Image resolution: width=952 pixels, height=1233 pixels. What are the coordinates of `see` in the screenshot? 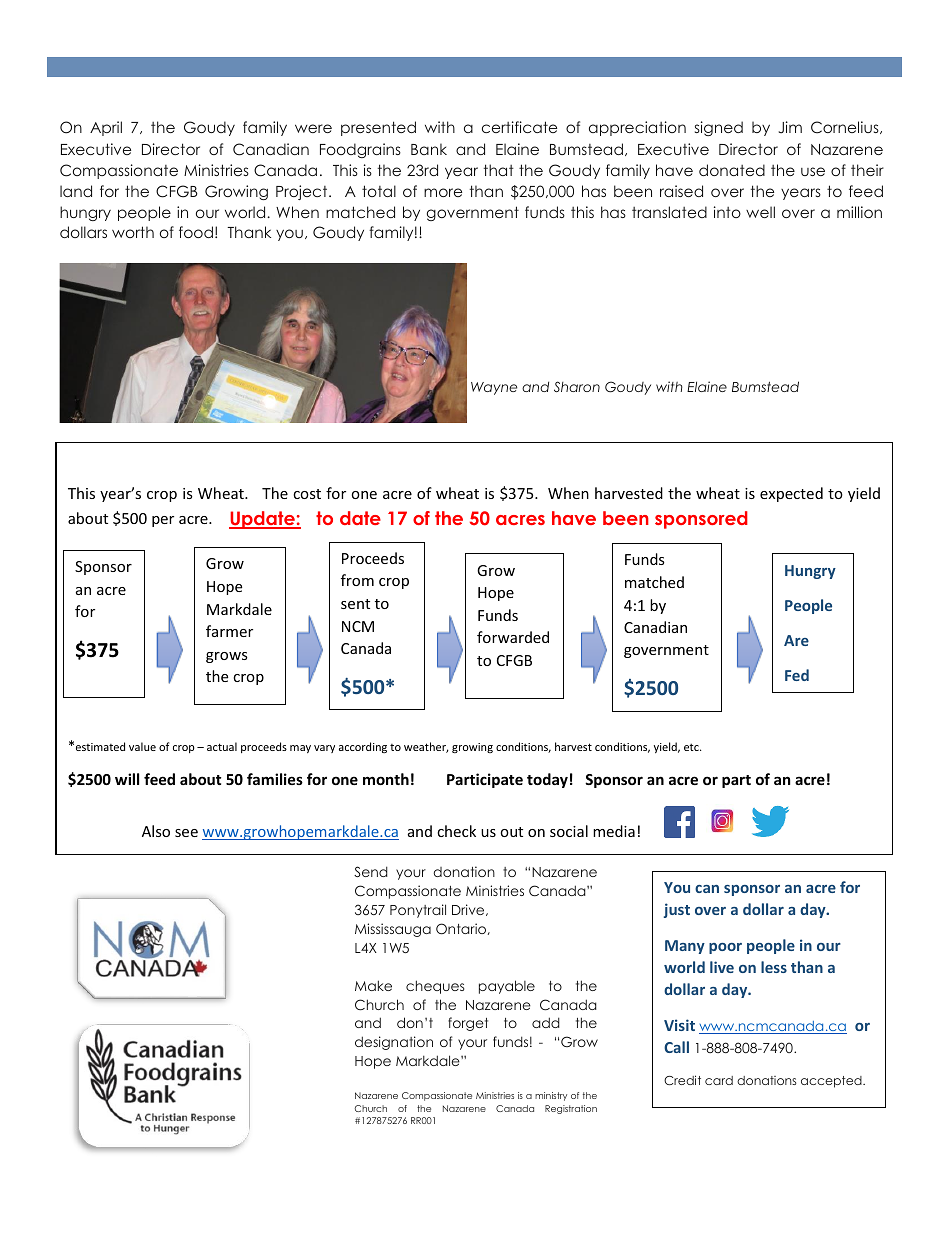 It's located at (186, 833).
